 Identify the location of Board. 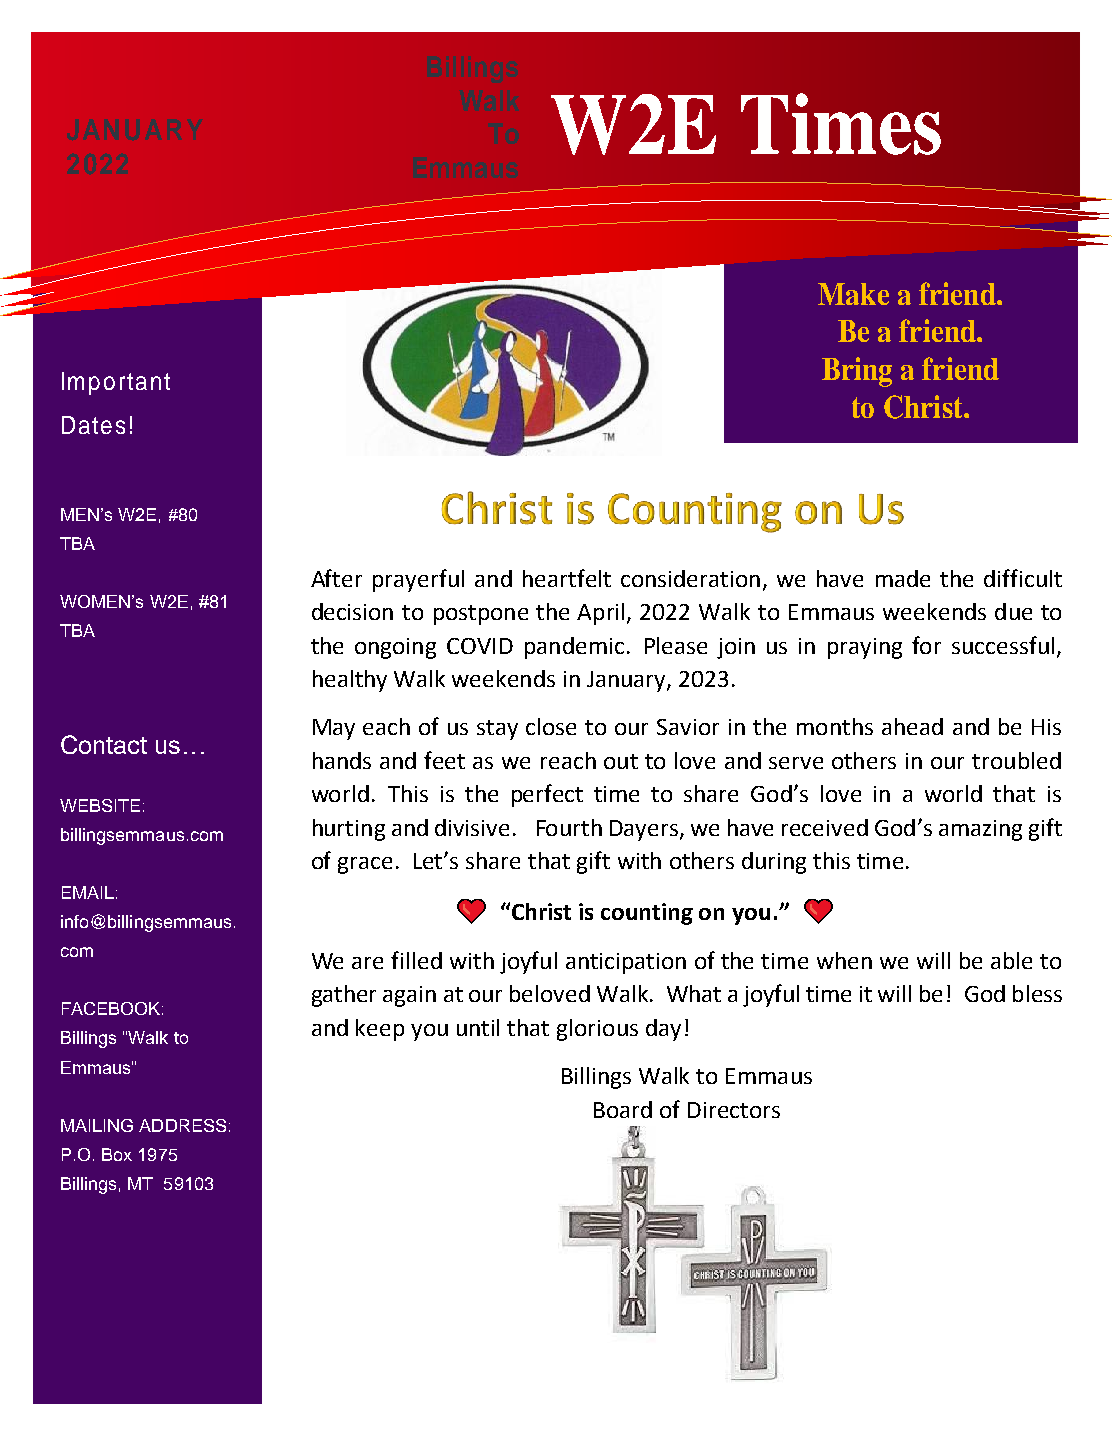
(623, 1109).
